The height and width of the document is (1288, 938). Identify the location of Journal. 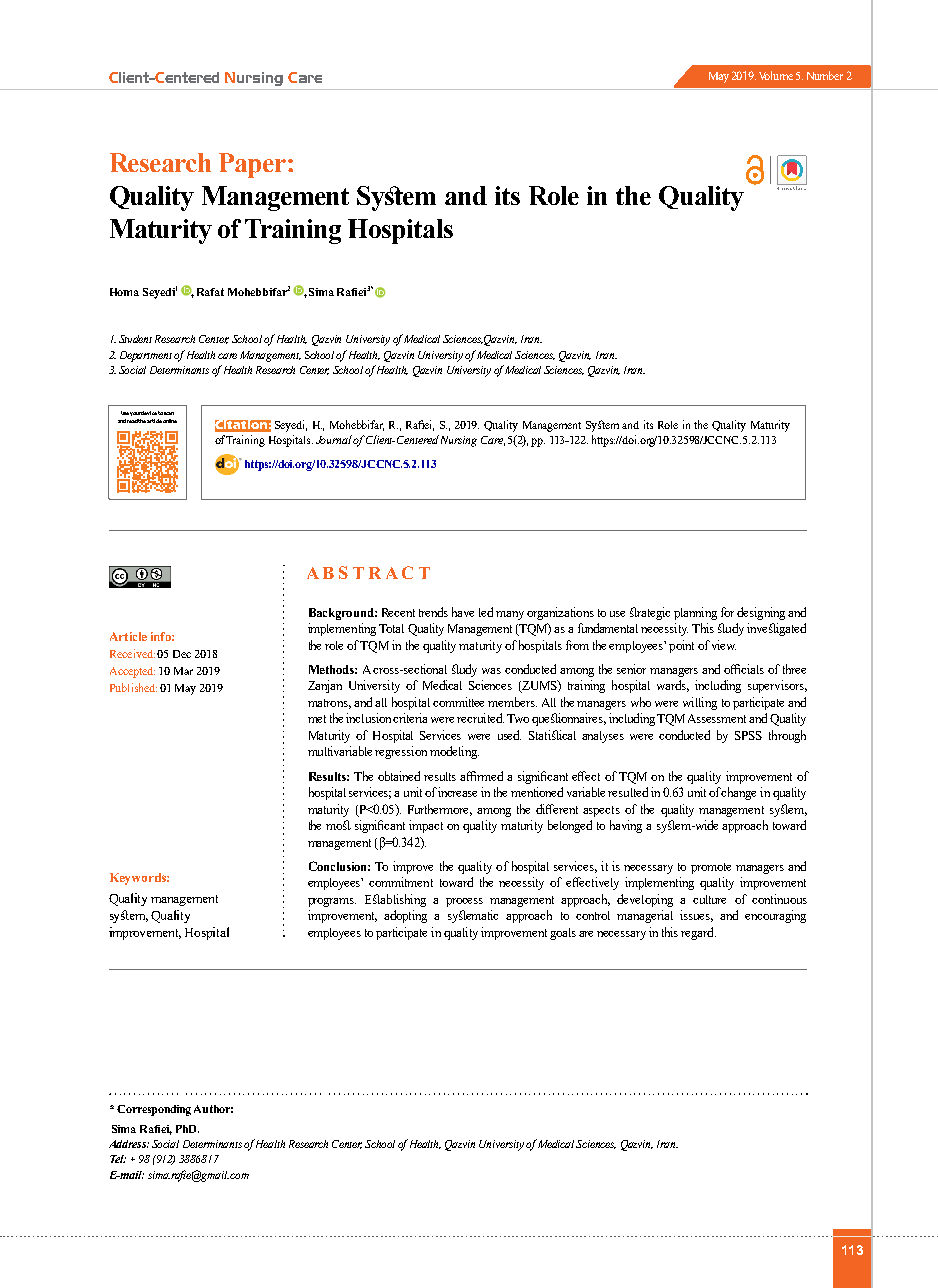
(335, 439).
